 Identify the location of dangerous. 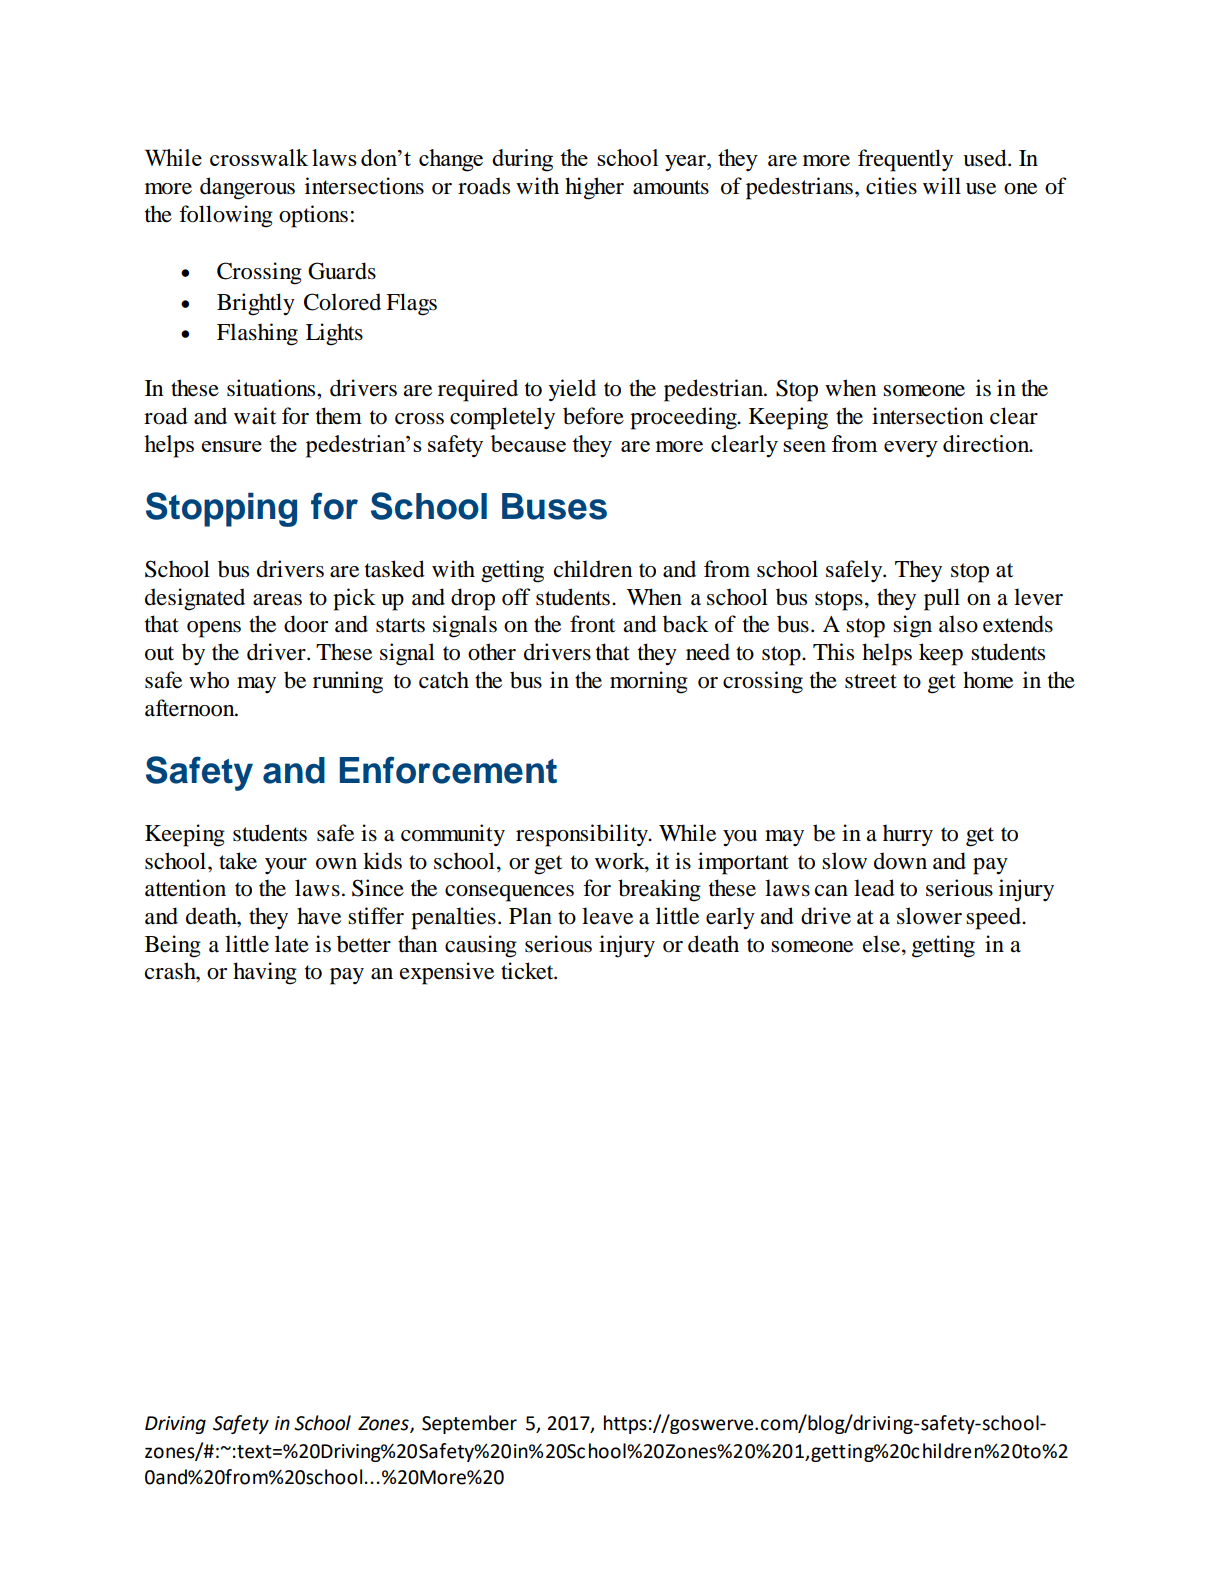
(247, 188).
